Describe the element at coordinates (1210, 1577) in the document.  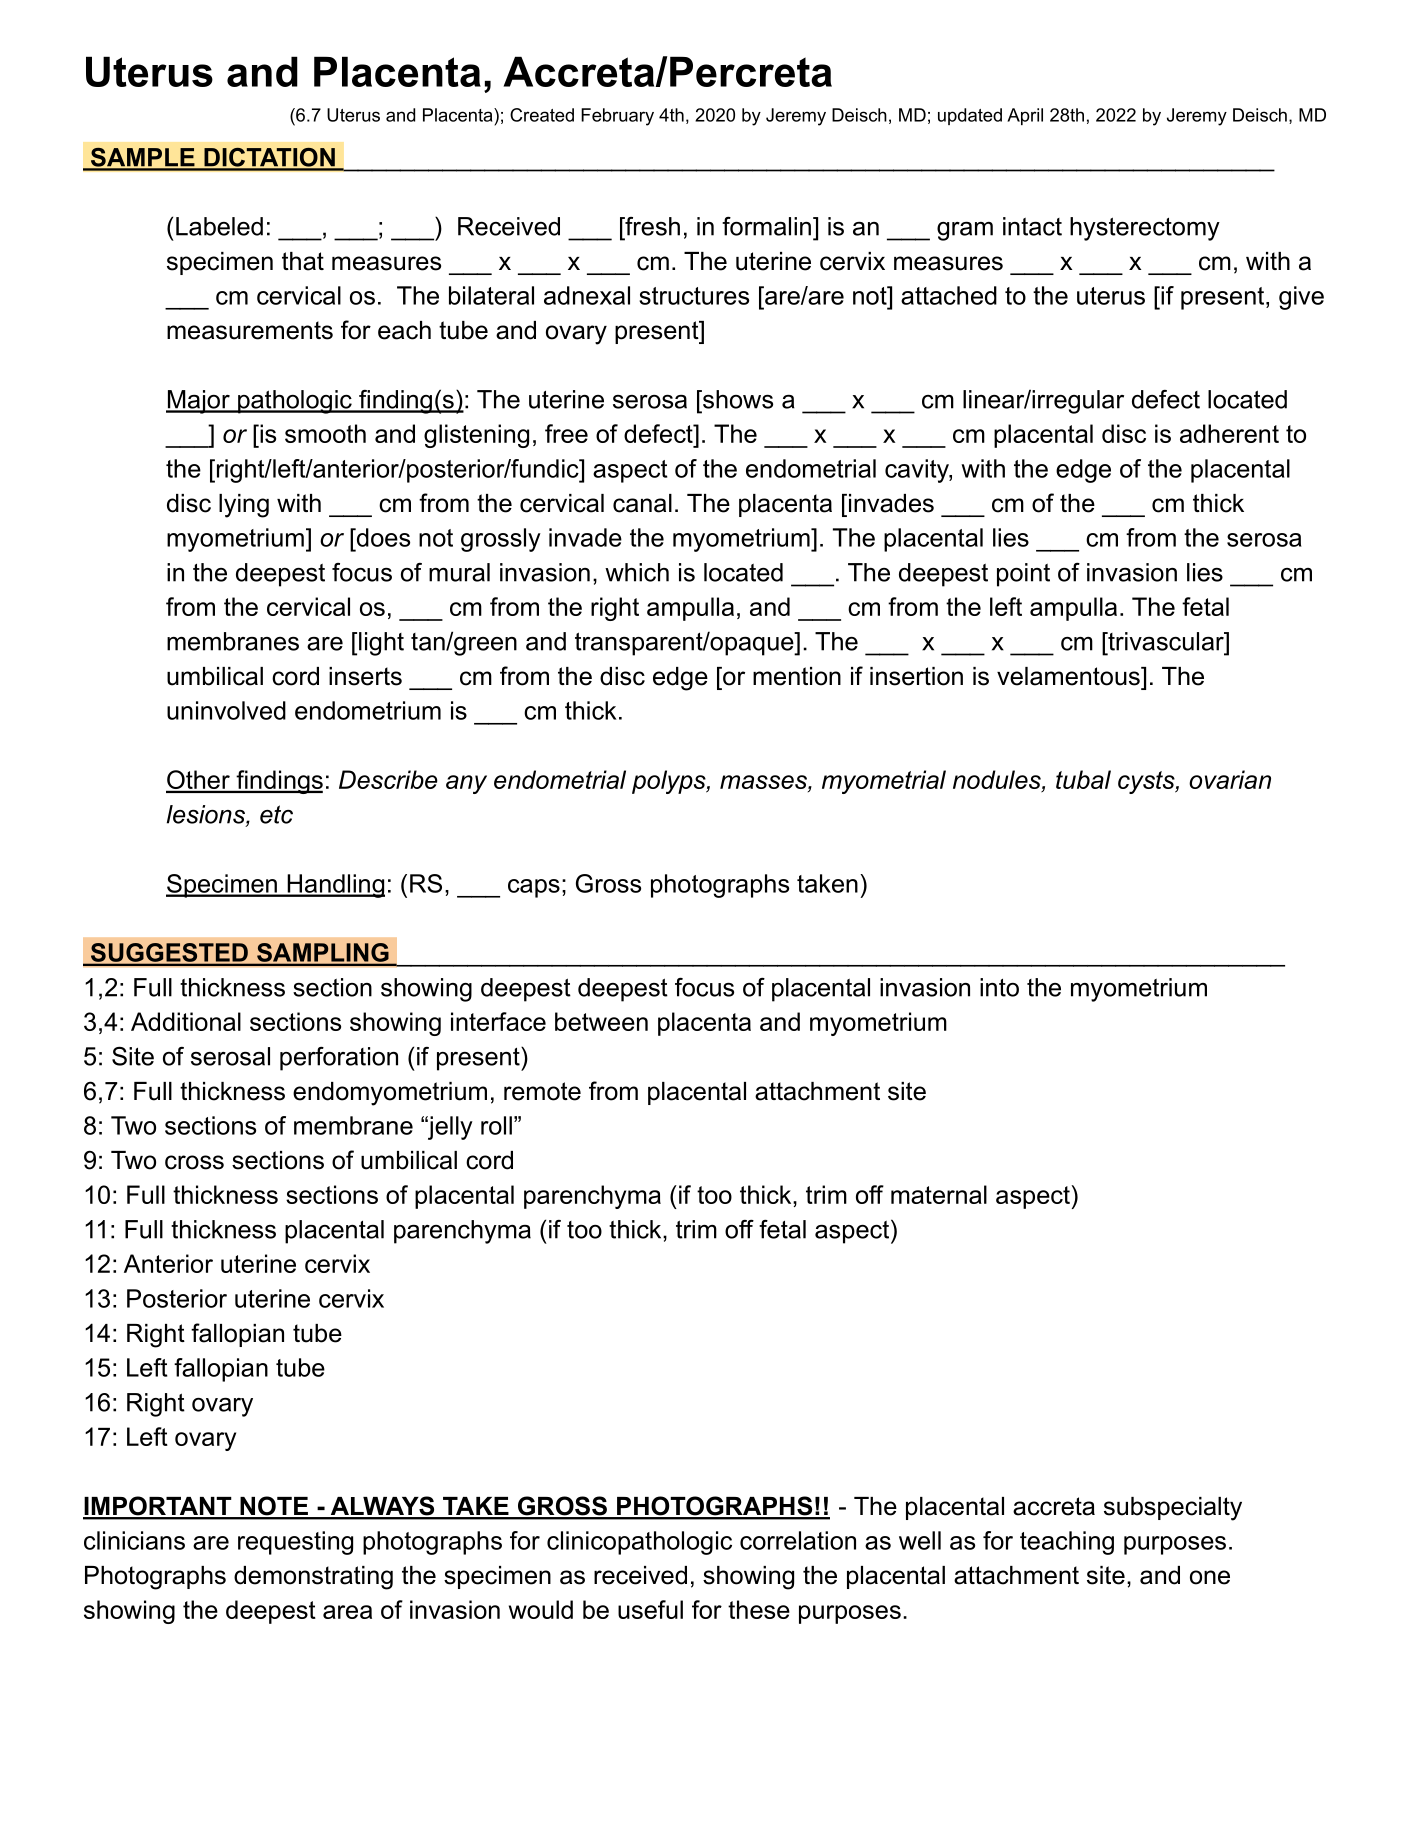
I see `one` at that location.
